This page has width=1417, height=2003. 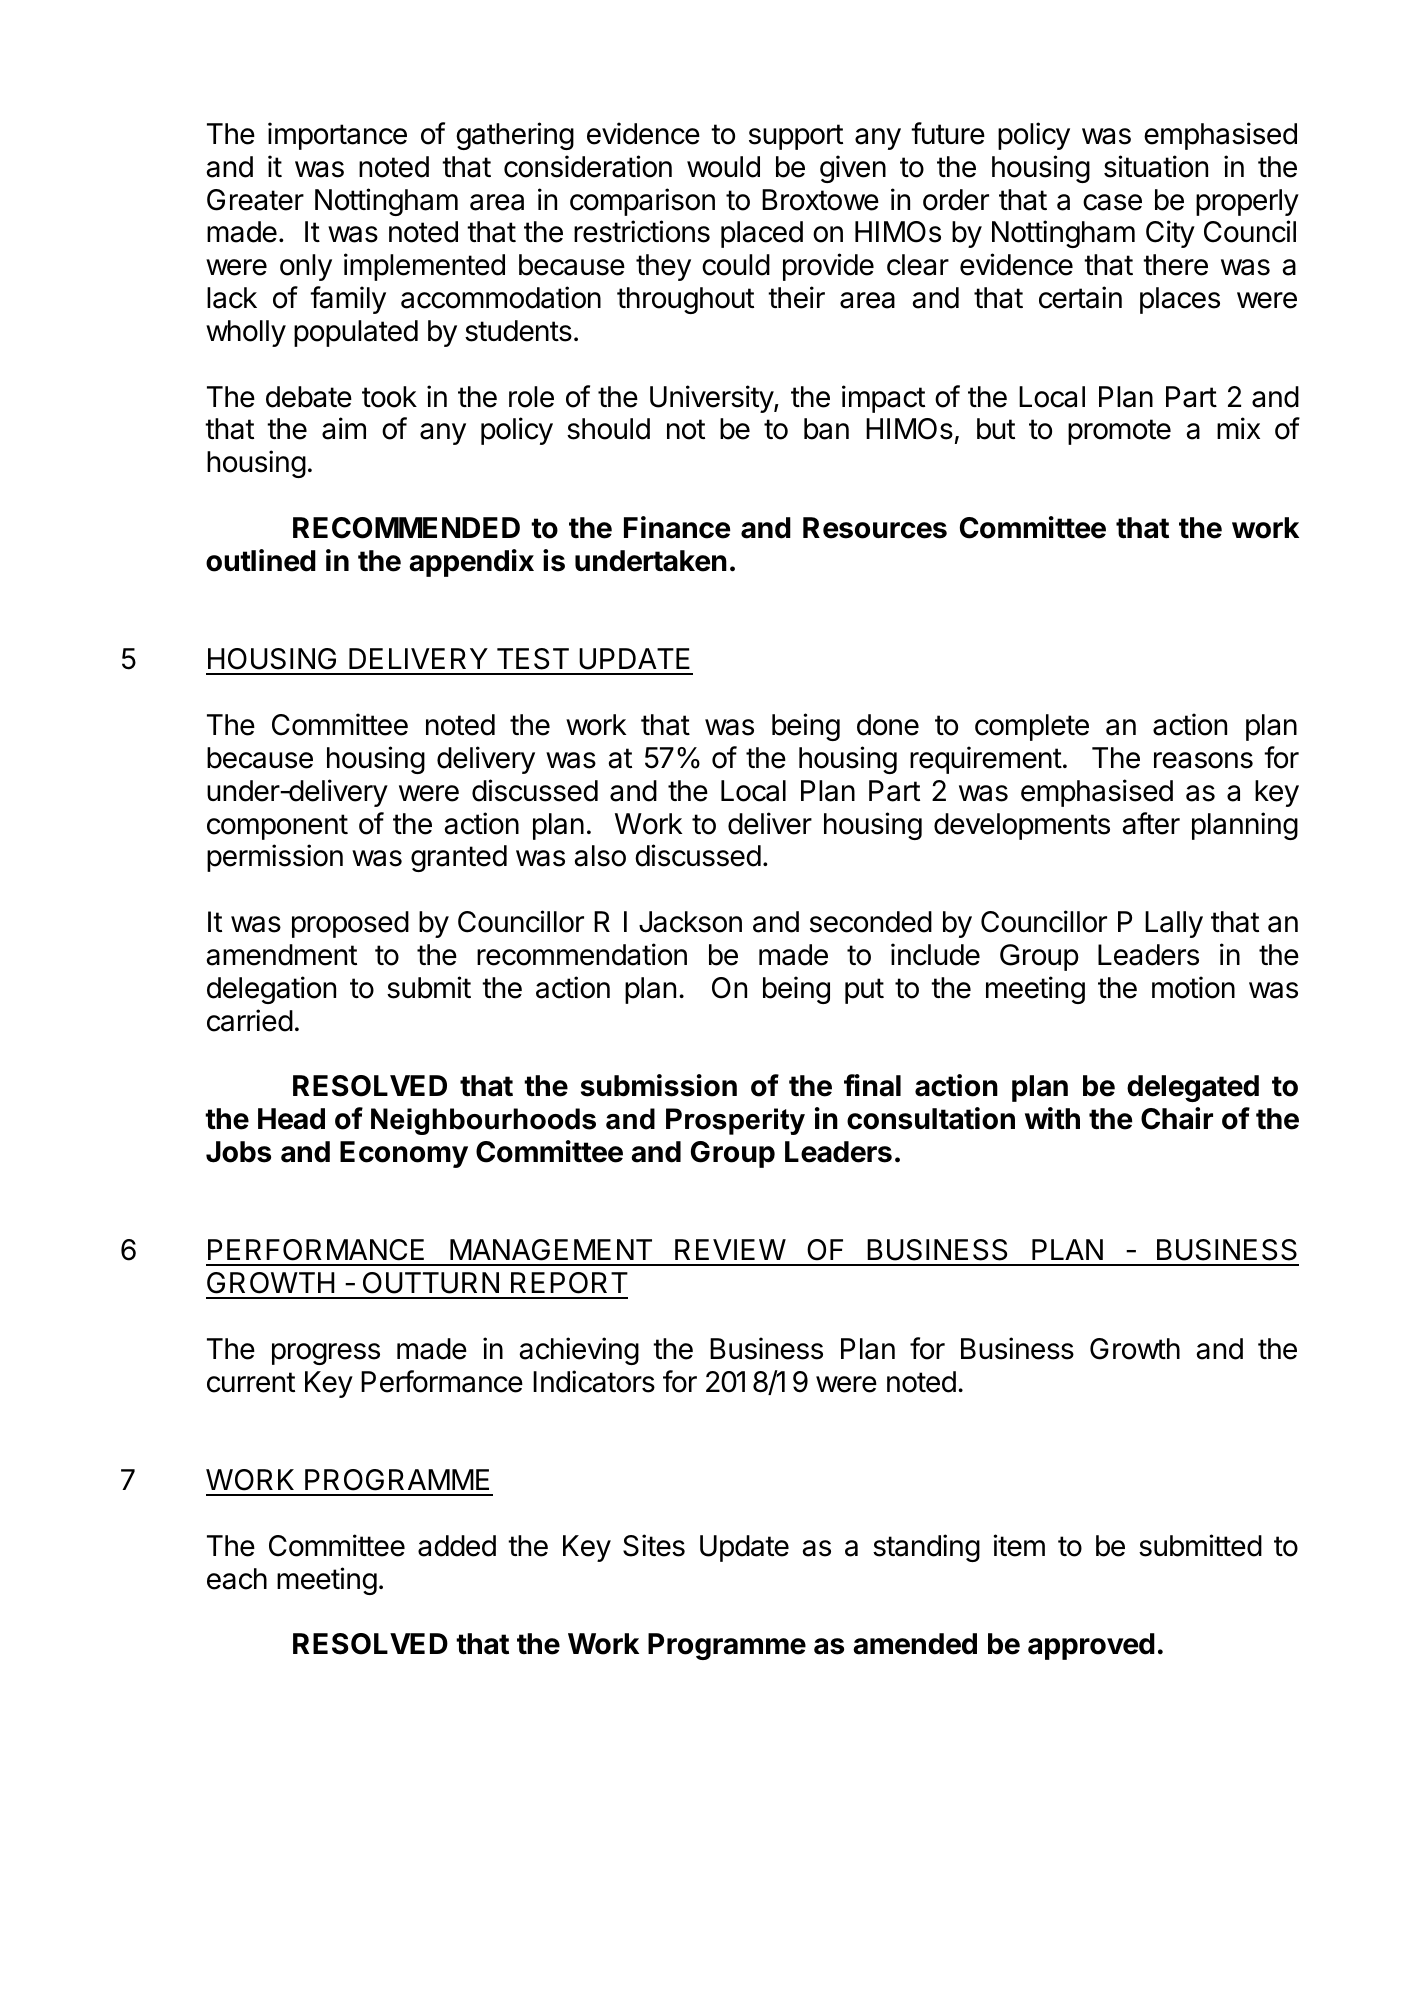 I want to click on each, so click(x=237, y=1579).
